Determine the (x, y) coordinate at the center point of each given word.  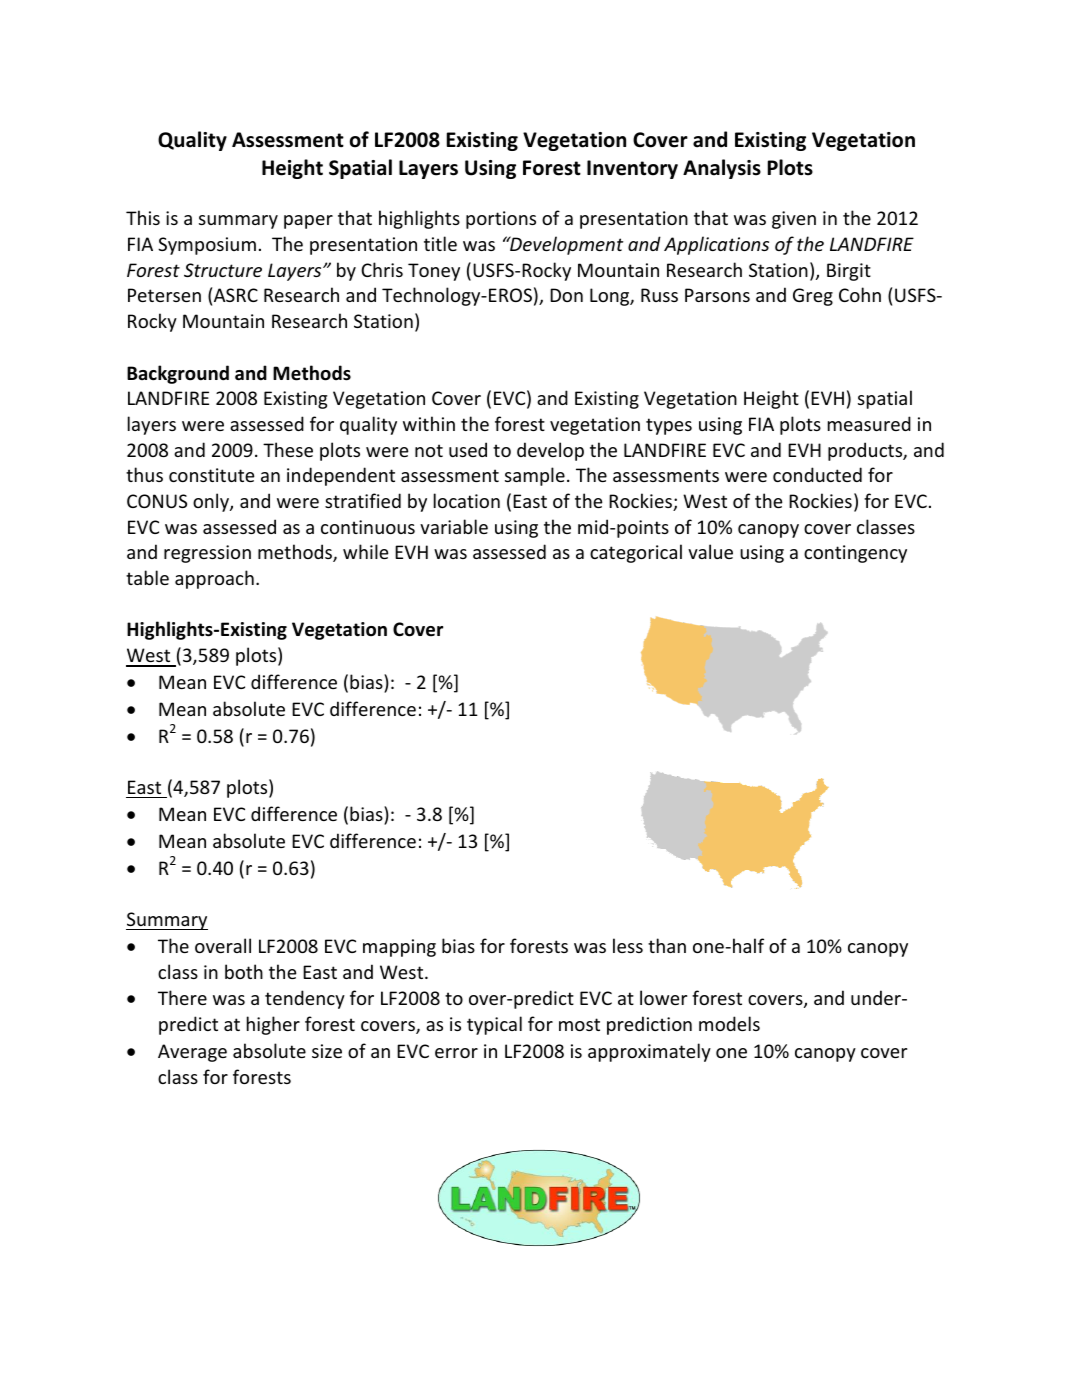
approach (214, 579)
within (429, 423)
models (729, 1023)
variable (454, 526)
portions (501, 220)
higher (273, 1025)
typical (494, 1025)
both (244, 971)
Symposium (207, 246)
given (794, 220)
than (667, 945)
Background (178, 374)
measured (869, 423)
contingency (855, 554)
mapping (399, 948)
